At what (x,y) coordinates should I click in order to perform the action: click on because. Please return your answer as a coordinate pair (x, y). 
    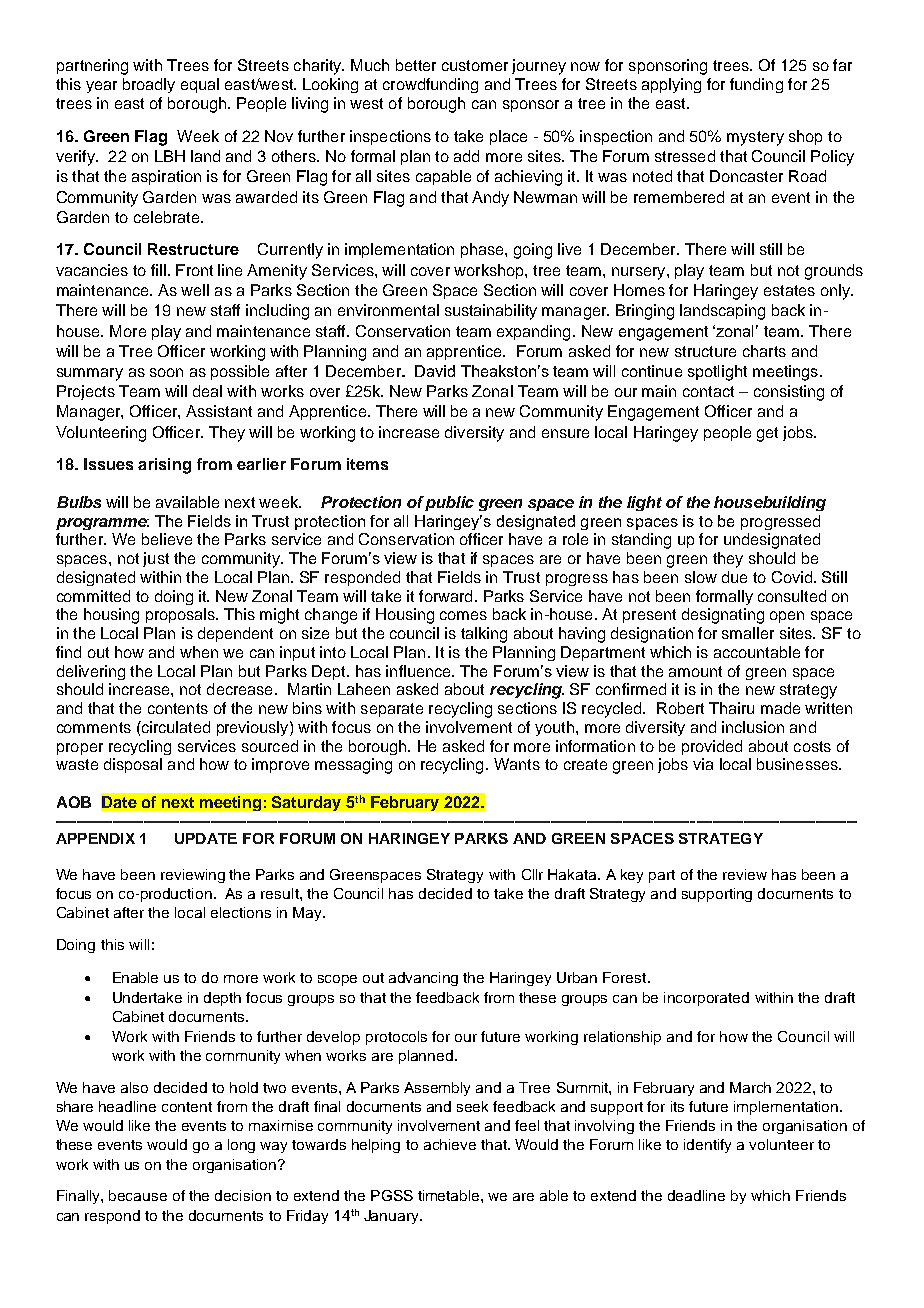
    Looking at the image, I should click on (138, 1195).
